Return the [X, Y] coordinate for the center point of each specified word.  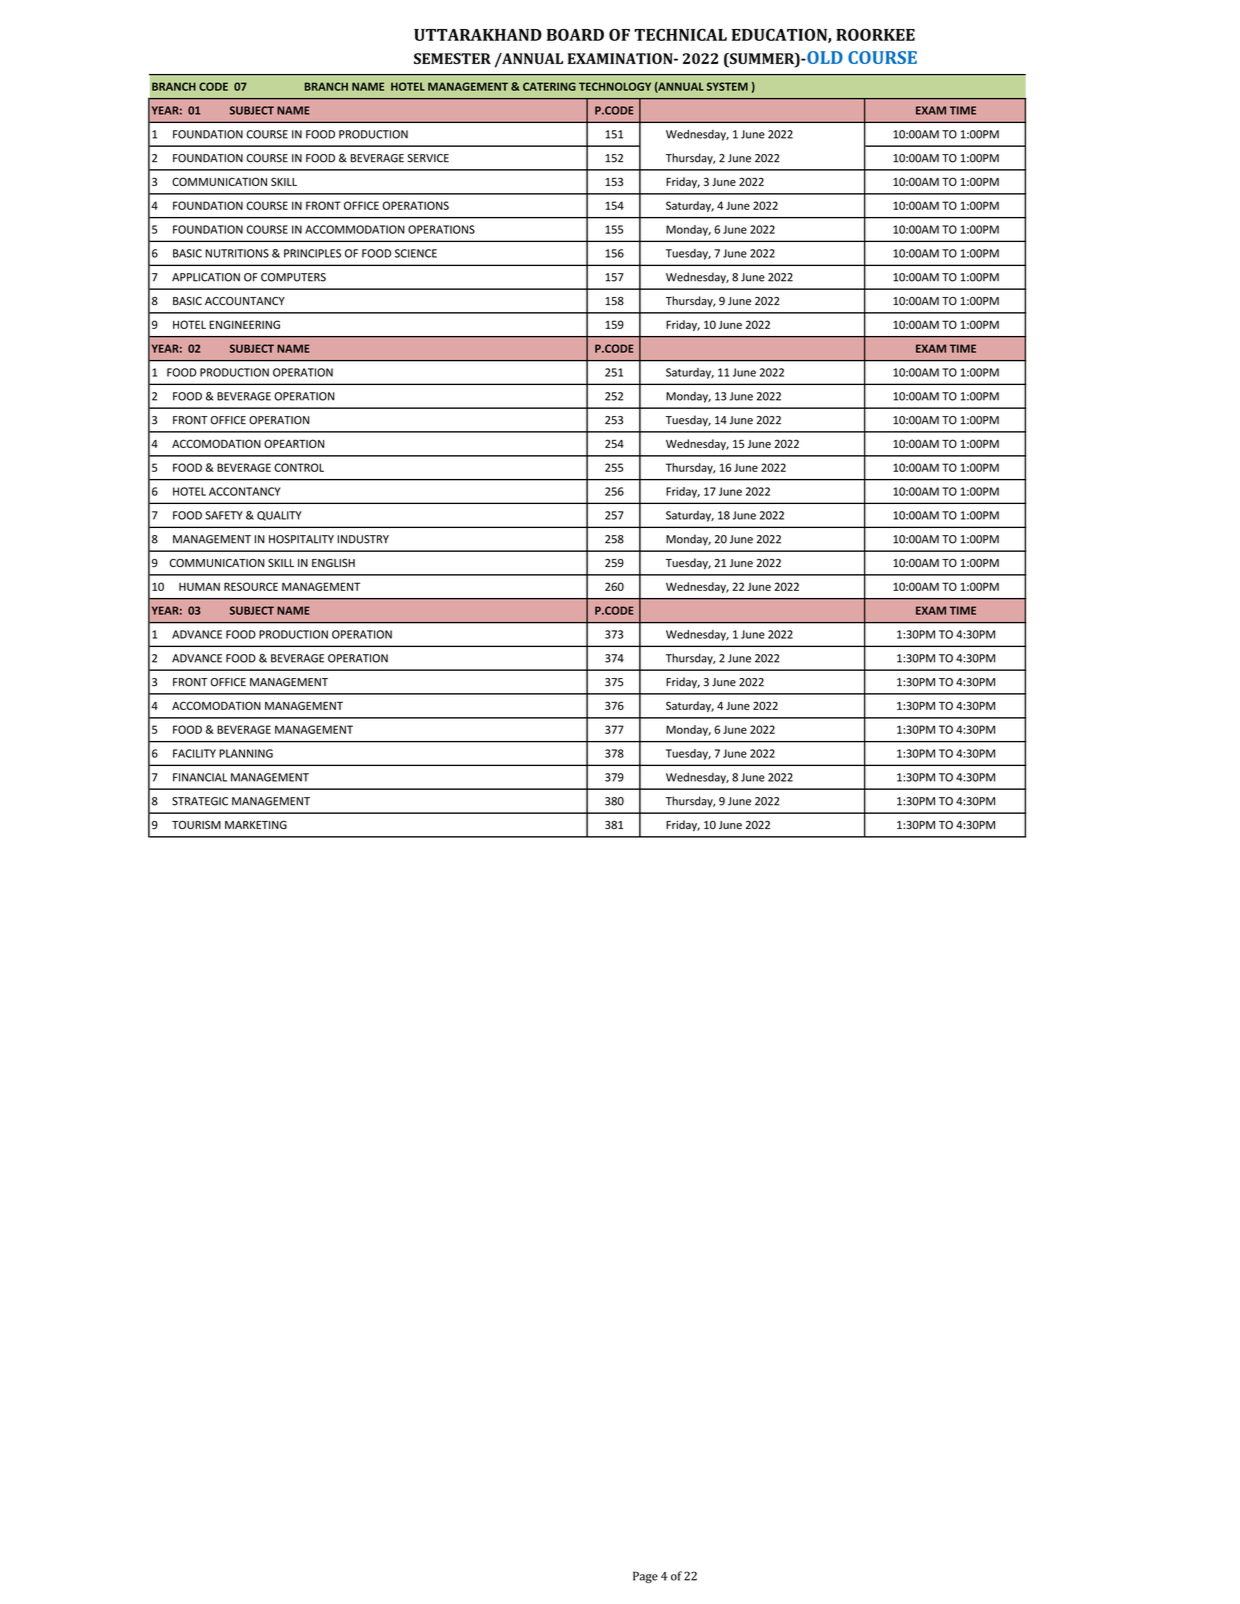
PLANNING [246, 753]
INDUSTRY [363, 539]
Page [645, 1577]
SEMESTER [452, 58]
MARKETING [256, 824]
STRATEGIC [200, 801]
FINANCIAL [200, 777]
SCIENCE [416, 253]
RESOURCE [251, 586]
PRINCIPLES [312, 253]
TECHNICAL [680, 34]
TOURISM [196, 824]
